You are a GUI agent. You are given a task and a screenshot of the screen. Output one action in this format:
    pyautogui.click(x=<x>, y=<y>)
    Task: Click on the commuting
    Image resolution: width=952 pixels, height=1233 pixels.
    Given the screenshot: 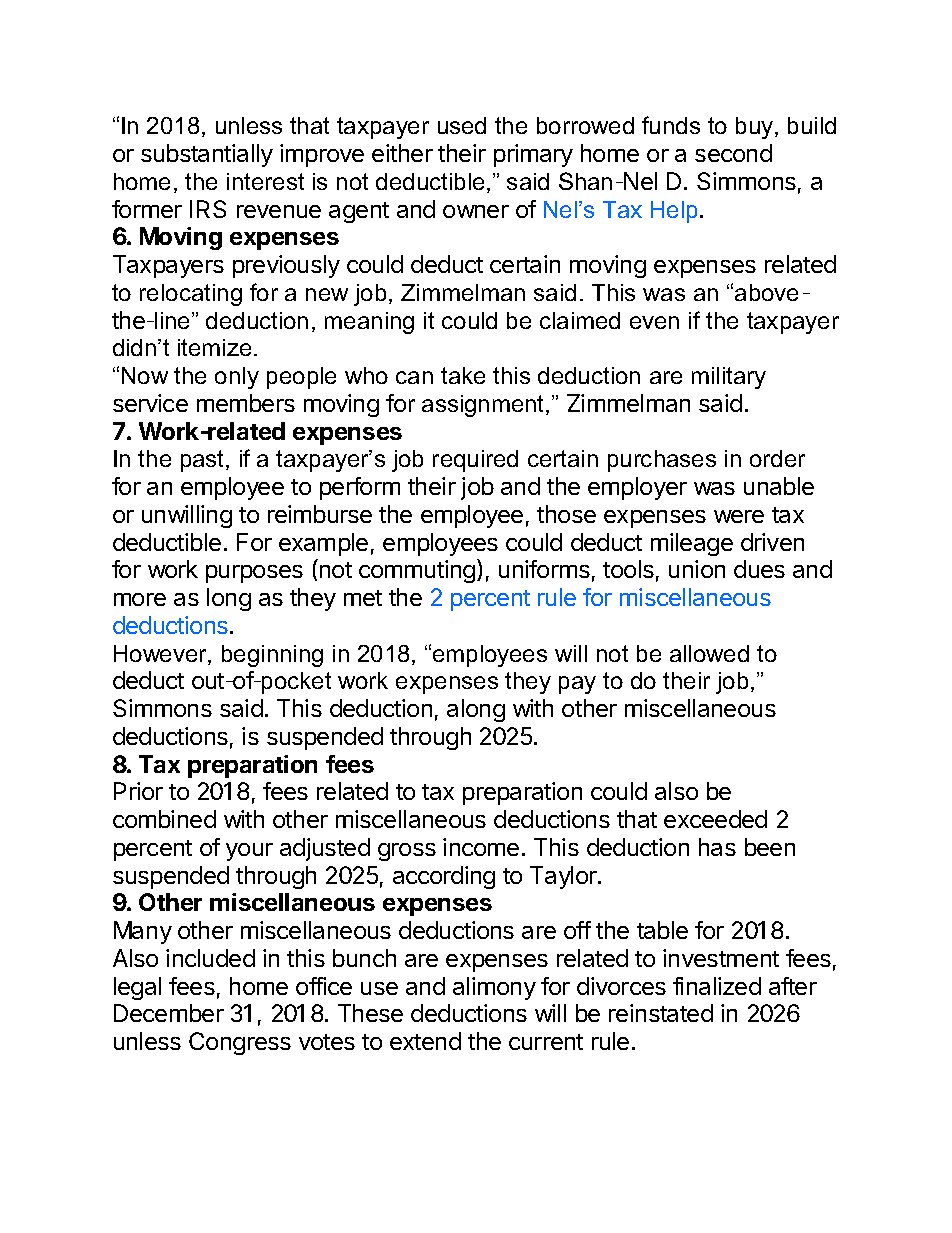 What is the action you would take?
    pyautogui.click(x=417, y=571)
